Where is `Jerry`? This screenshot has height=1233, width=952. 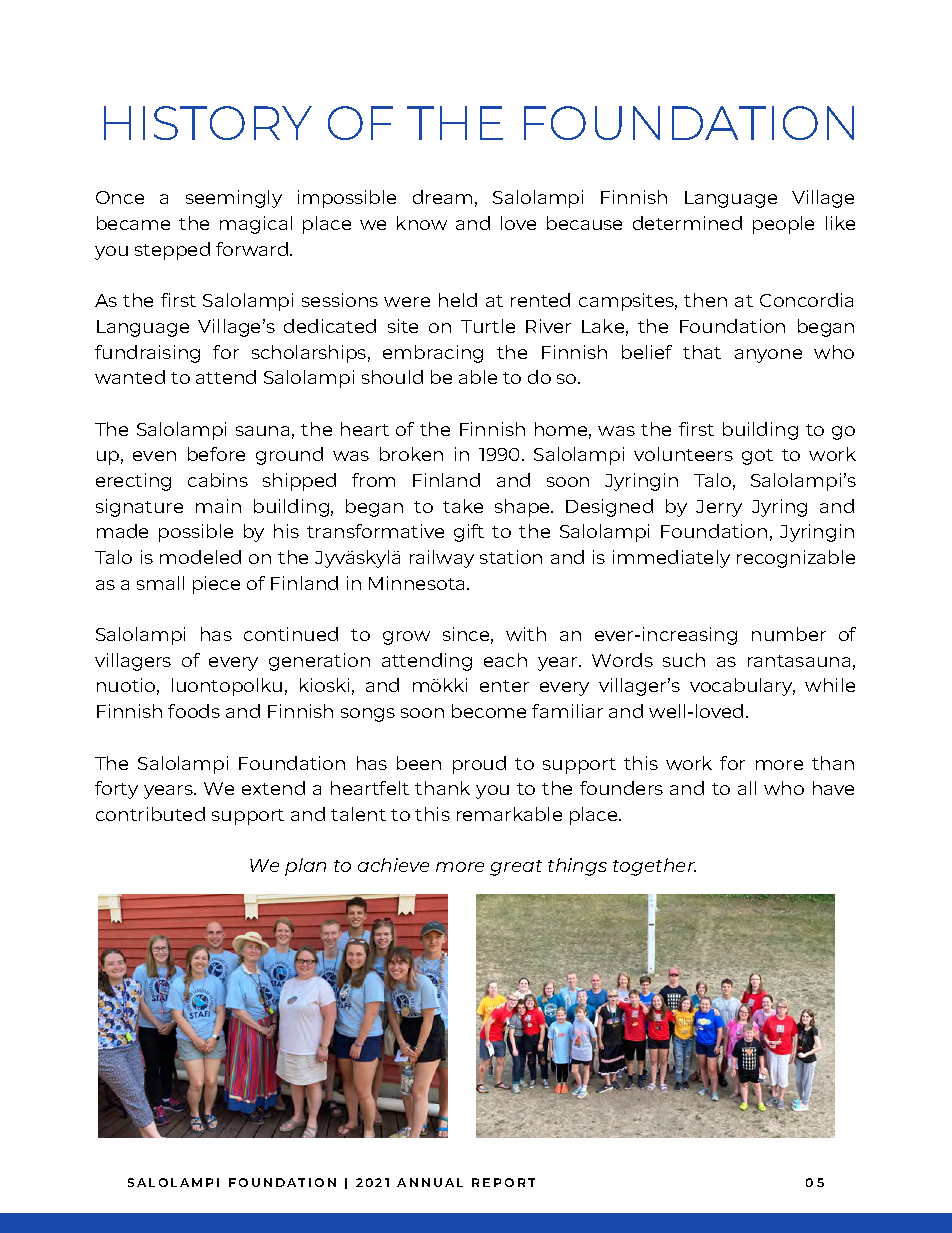 Jerry is located at coordinates (719, 508).
